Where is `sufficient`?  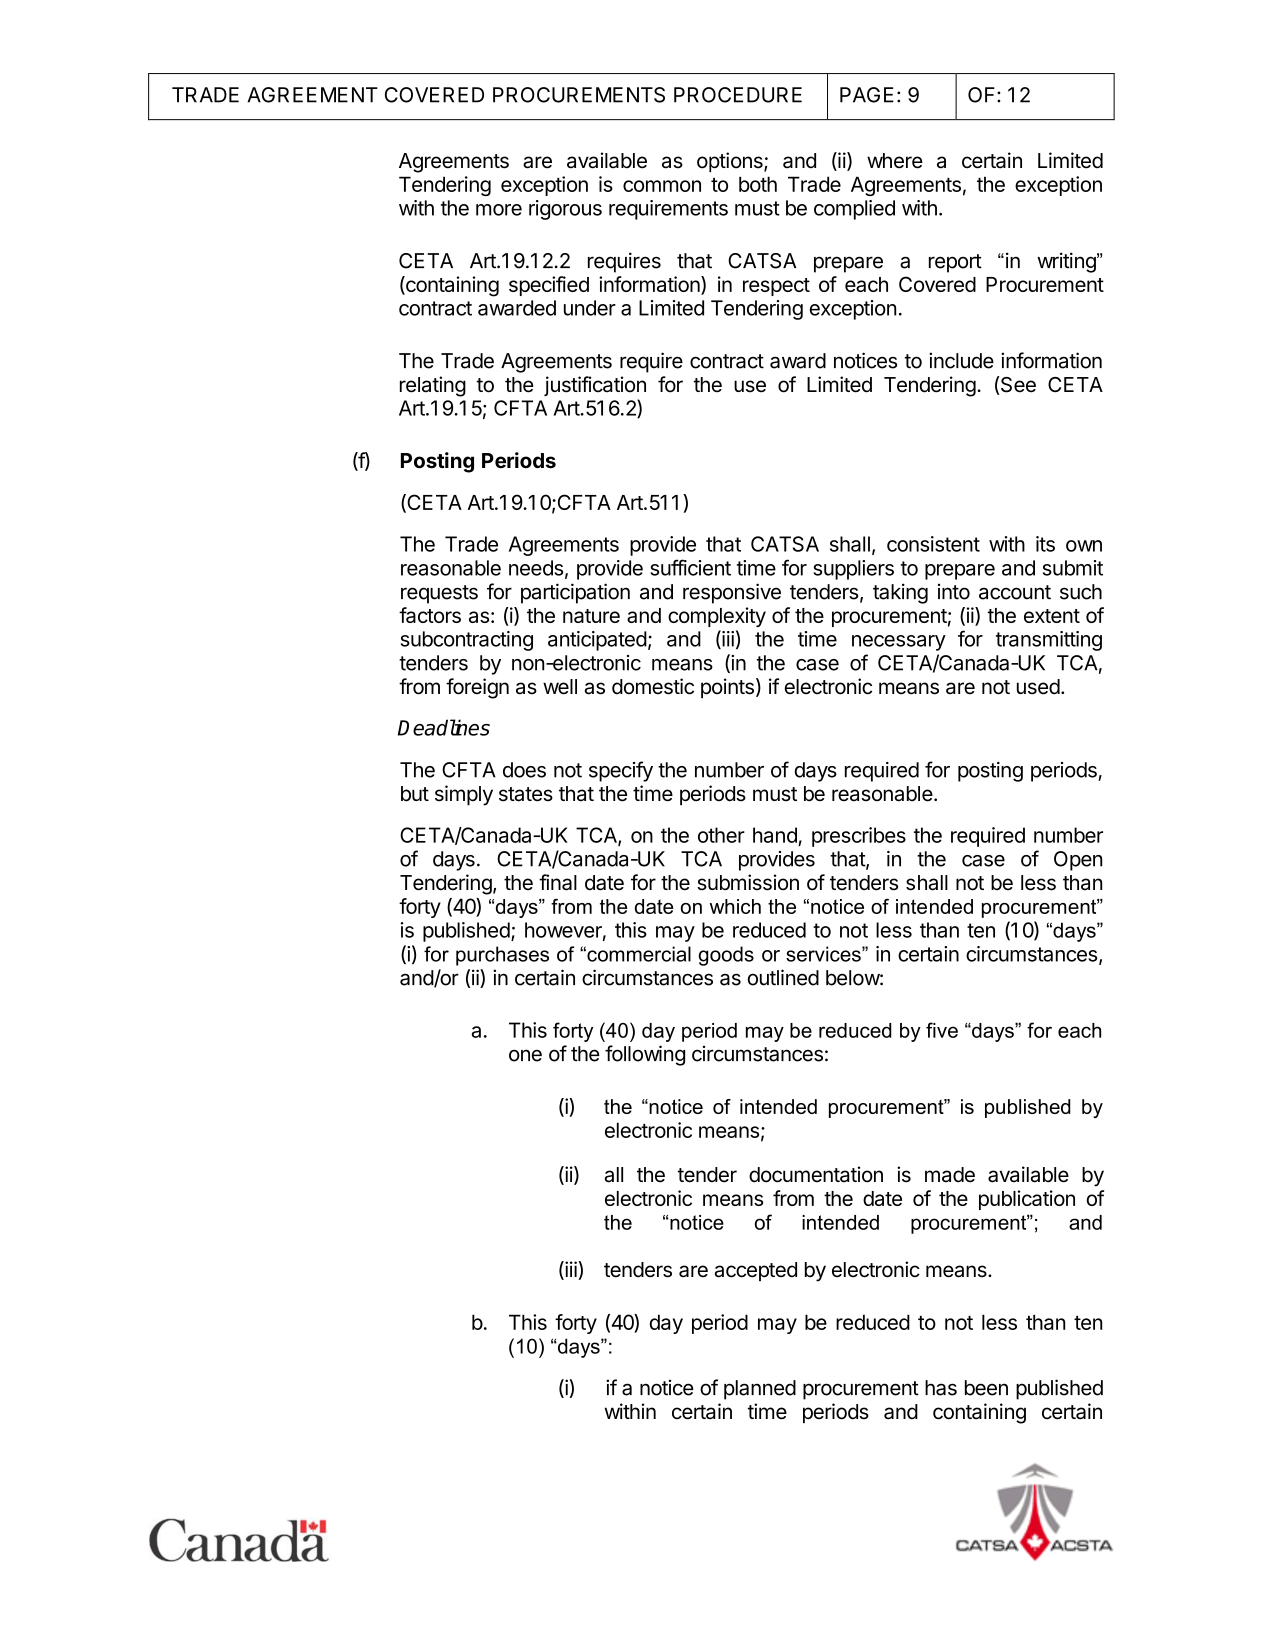
sufficient is located at coordinates (690, 567).
